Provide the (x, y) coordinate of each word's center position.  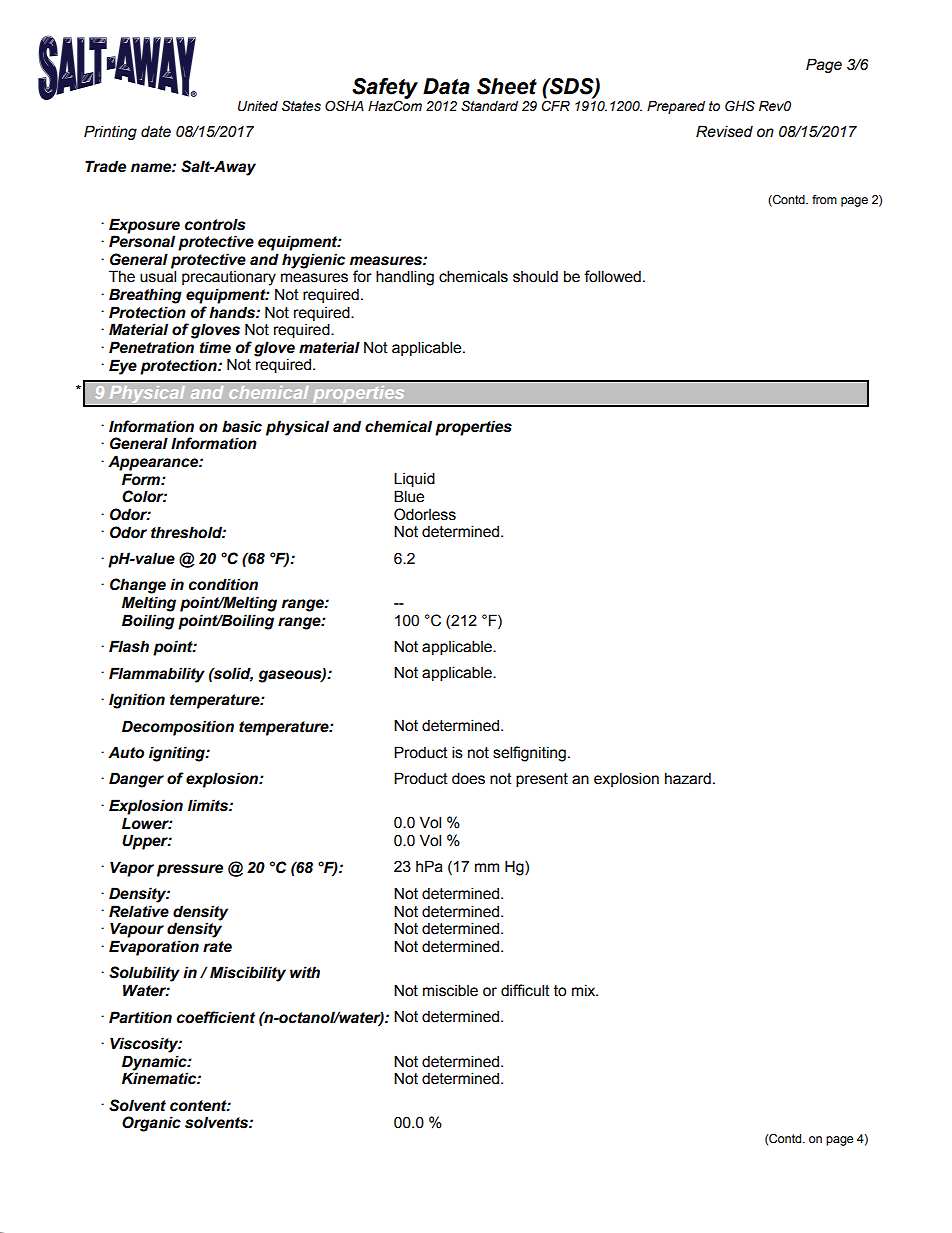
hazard (688, 778)
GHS (740, 106)
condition (223, 584)
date (156, 131)
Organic (151, 1124)
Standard (489, 106)
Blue (409, 496)
